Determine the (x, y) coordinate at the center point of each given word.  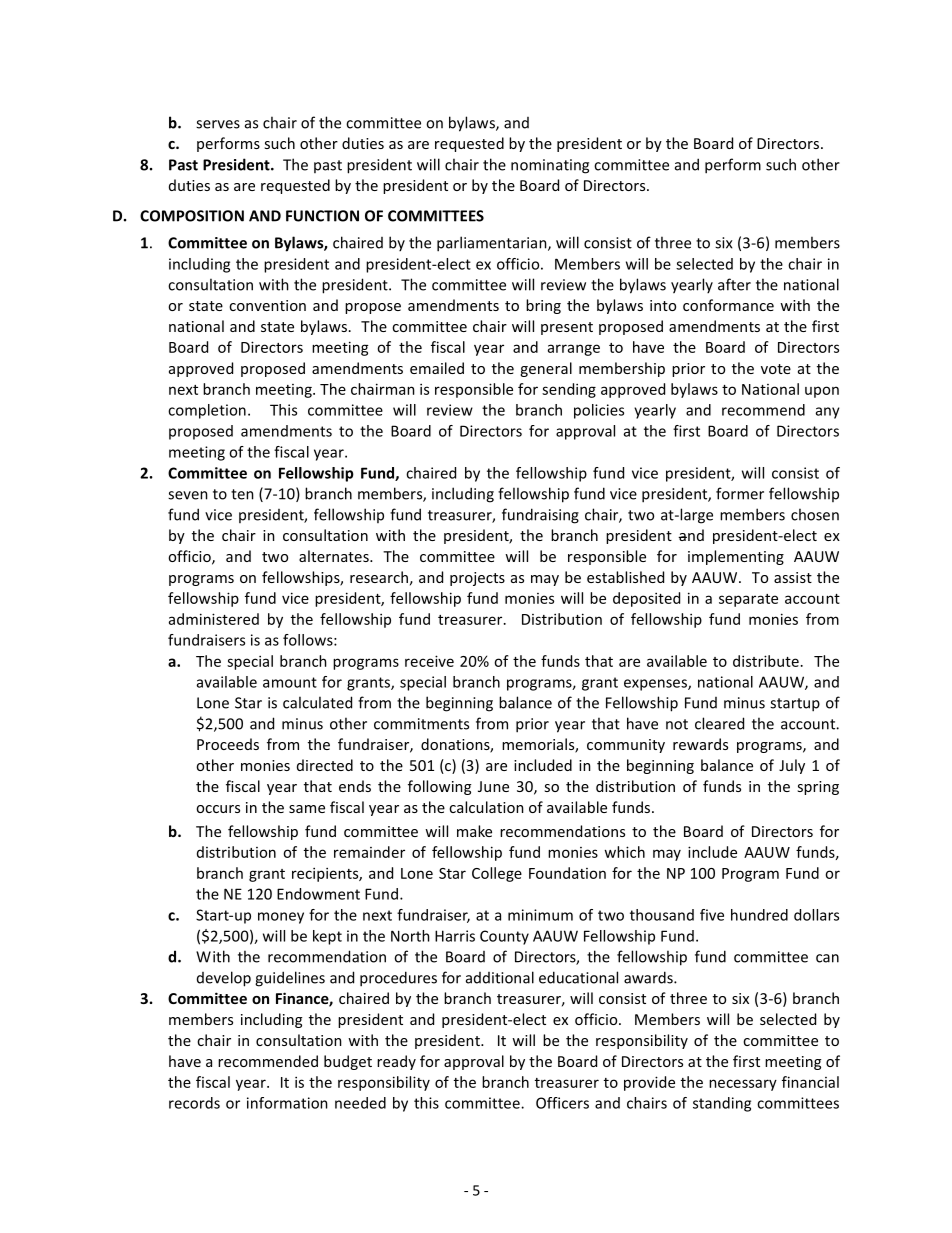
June (493, 786)
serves (218, 124)
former (740, 493)
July (792, 766)
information (287, 1103)
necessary (743, 1085)
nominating (550, 166)
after (734, 284)
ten (242, 494)
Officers (562, 1103)
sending (569, 390)
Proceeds (228, 744)
